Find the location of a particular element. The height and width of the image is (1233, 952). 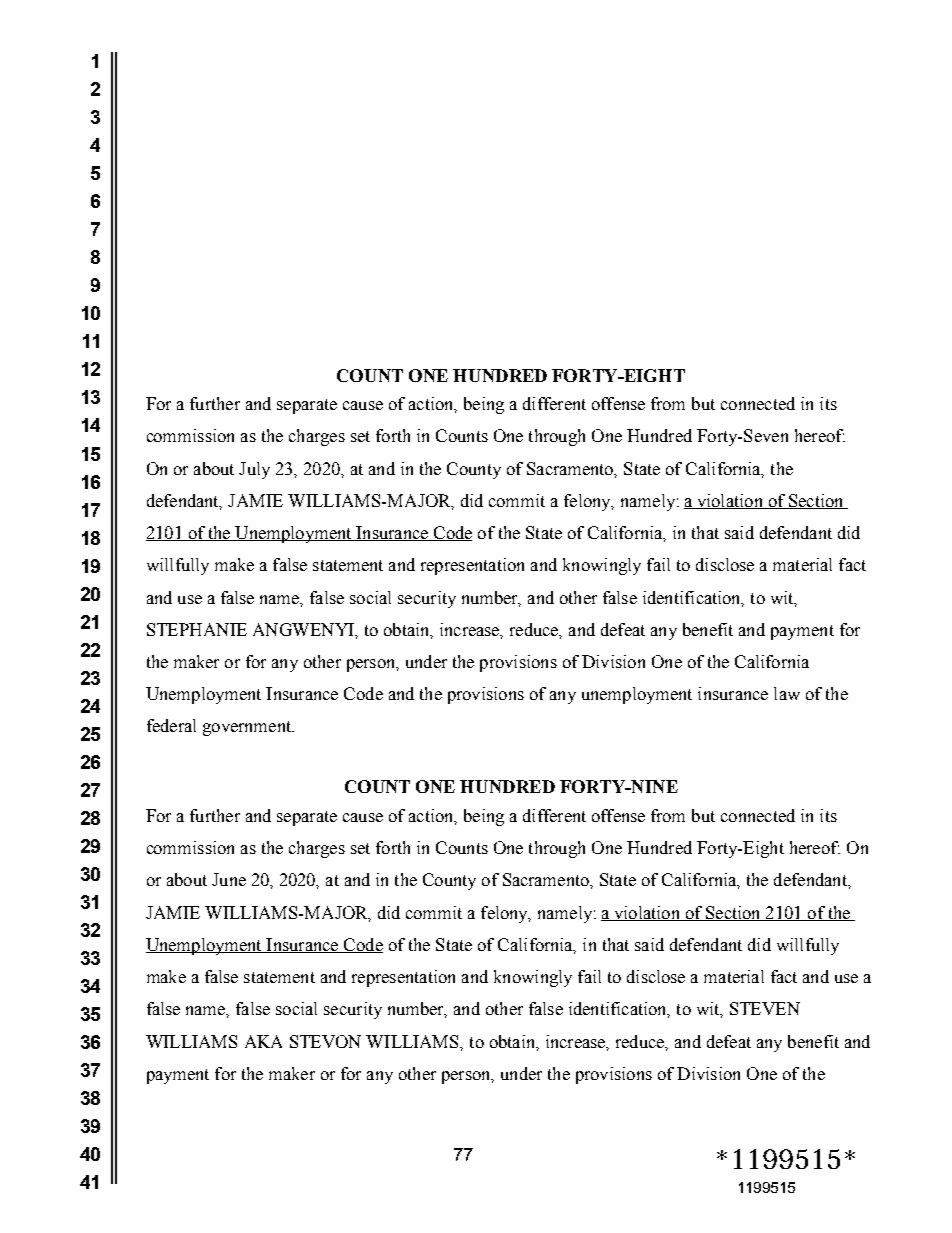

STEPHANIE is located at coordinates (197, 629).
